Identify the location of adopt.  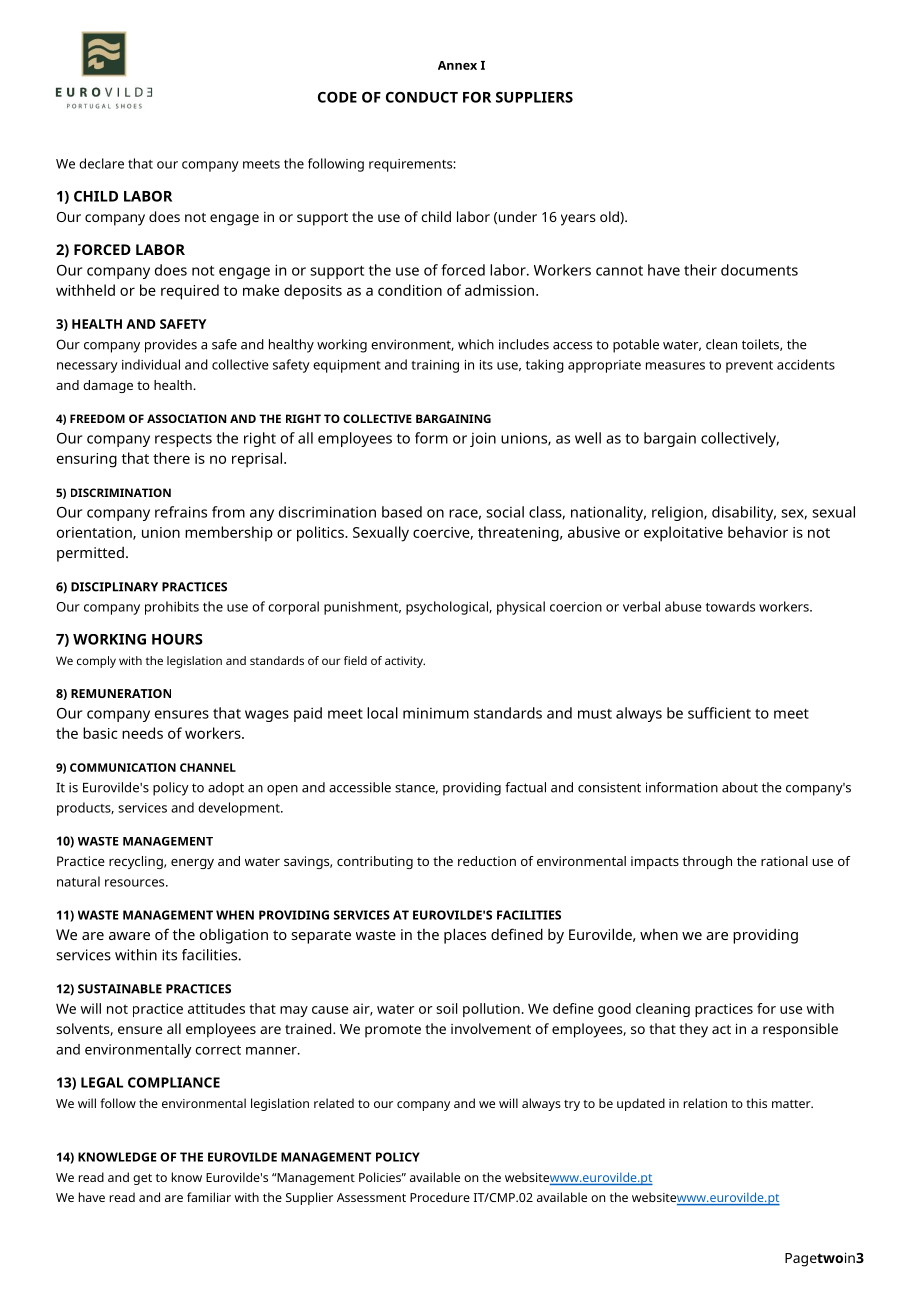
(226, 789).
